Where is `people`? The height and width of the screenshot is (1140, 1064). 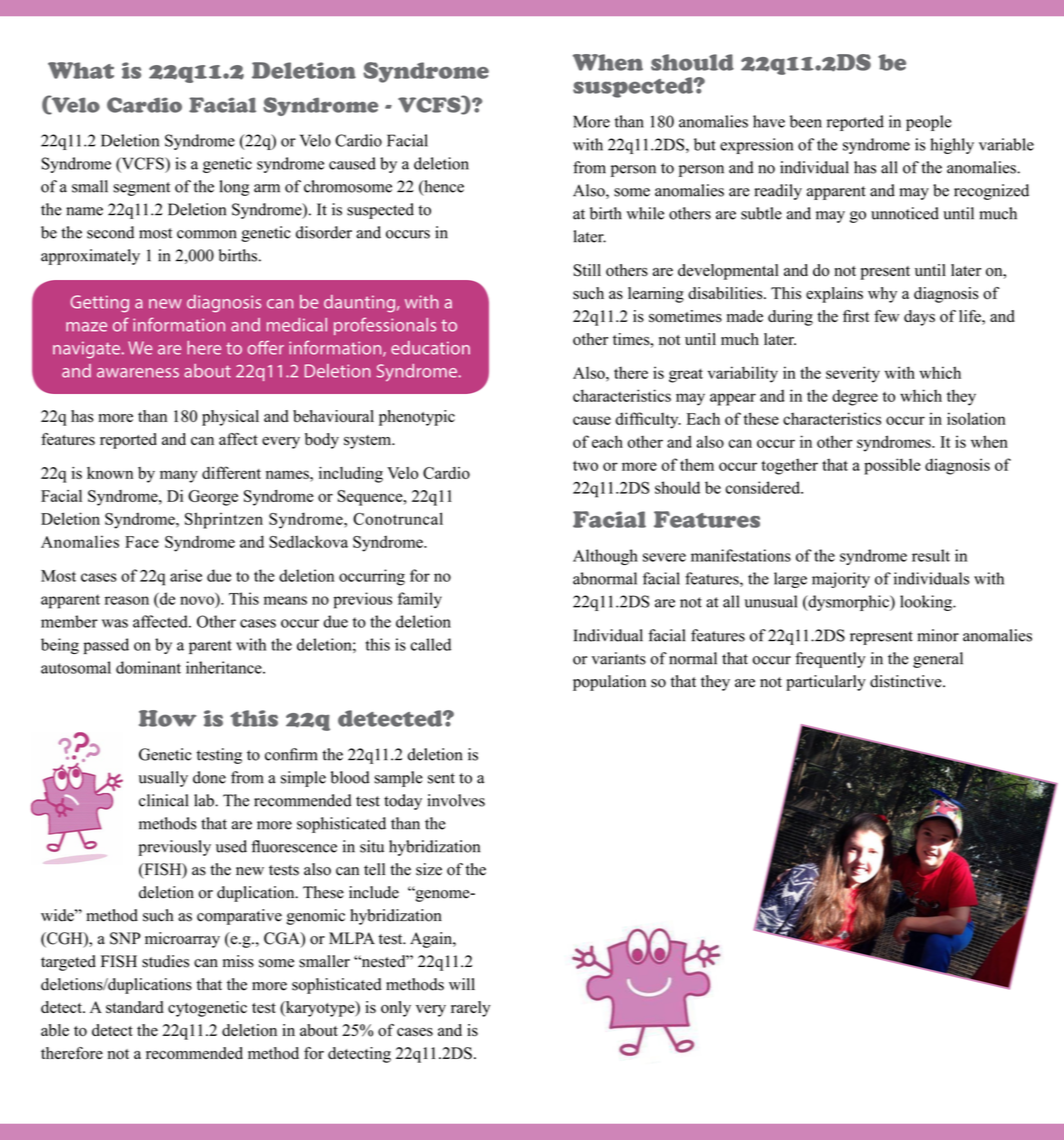
people is located at coordinates (929, 123).
